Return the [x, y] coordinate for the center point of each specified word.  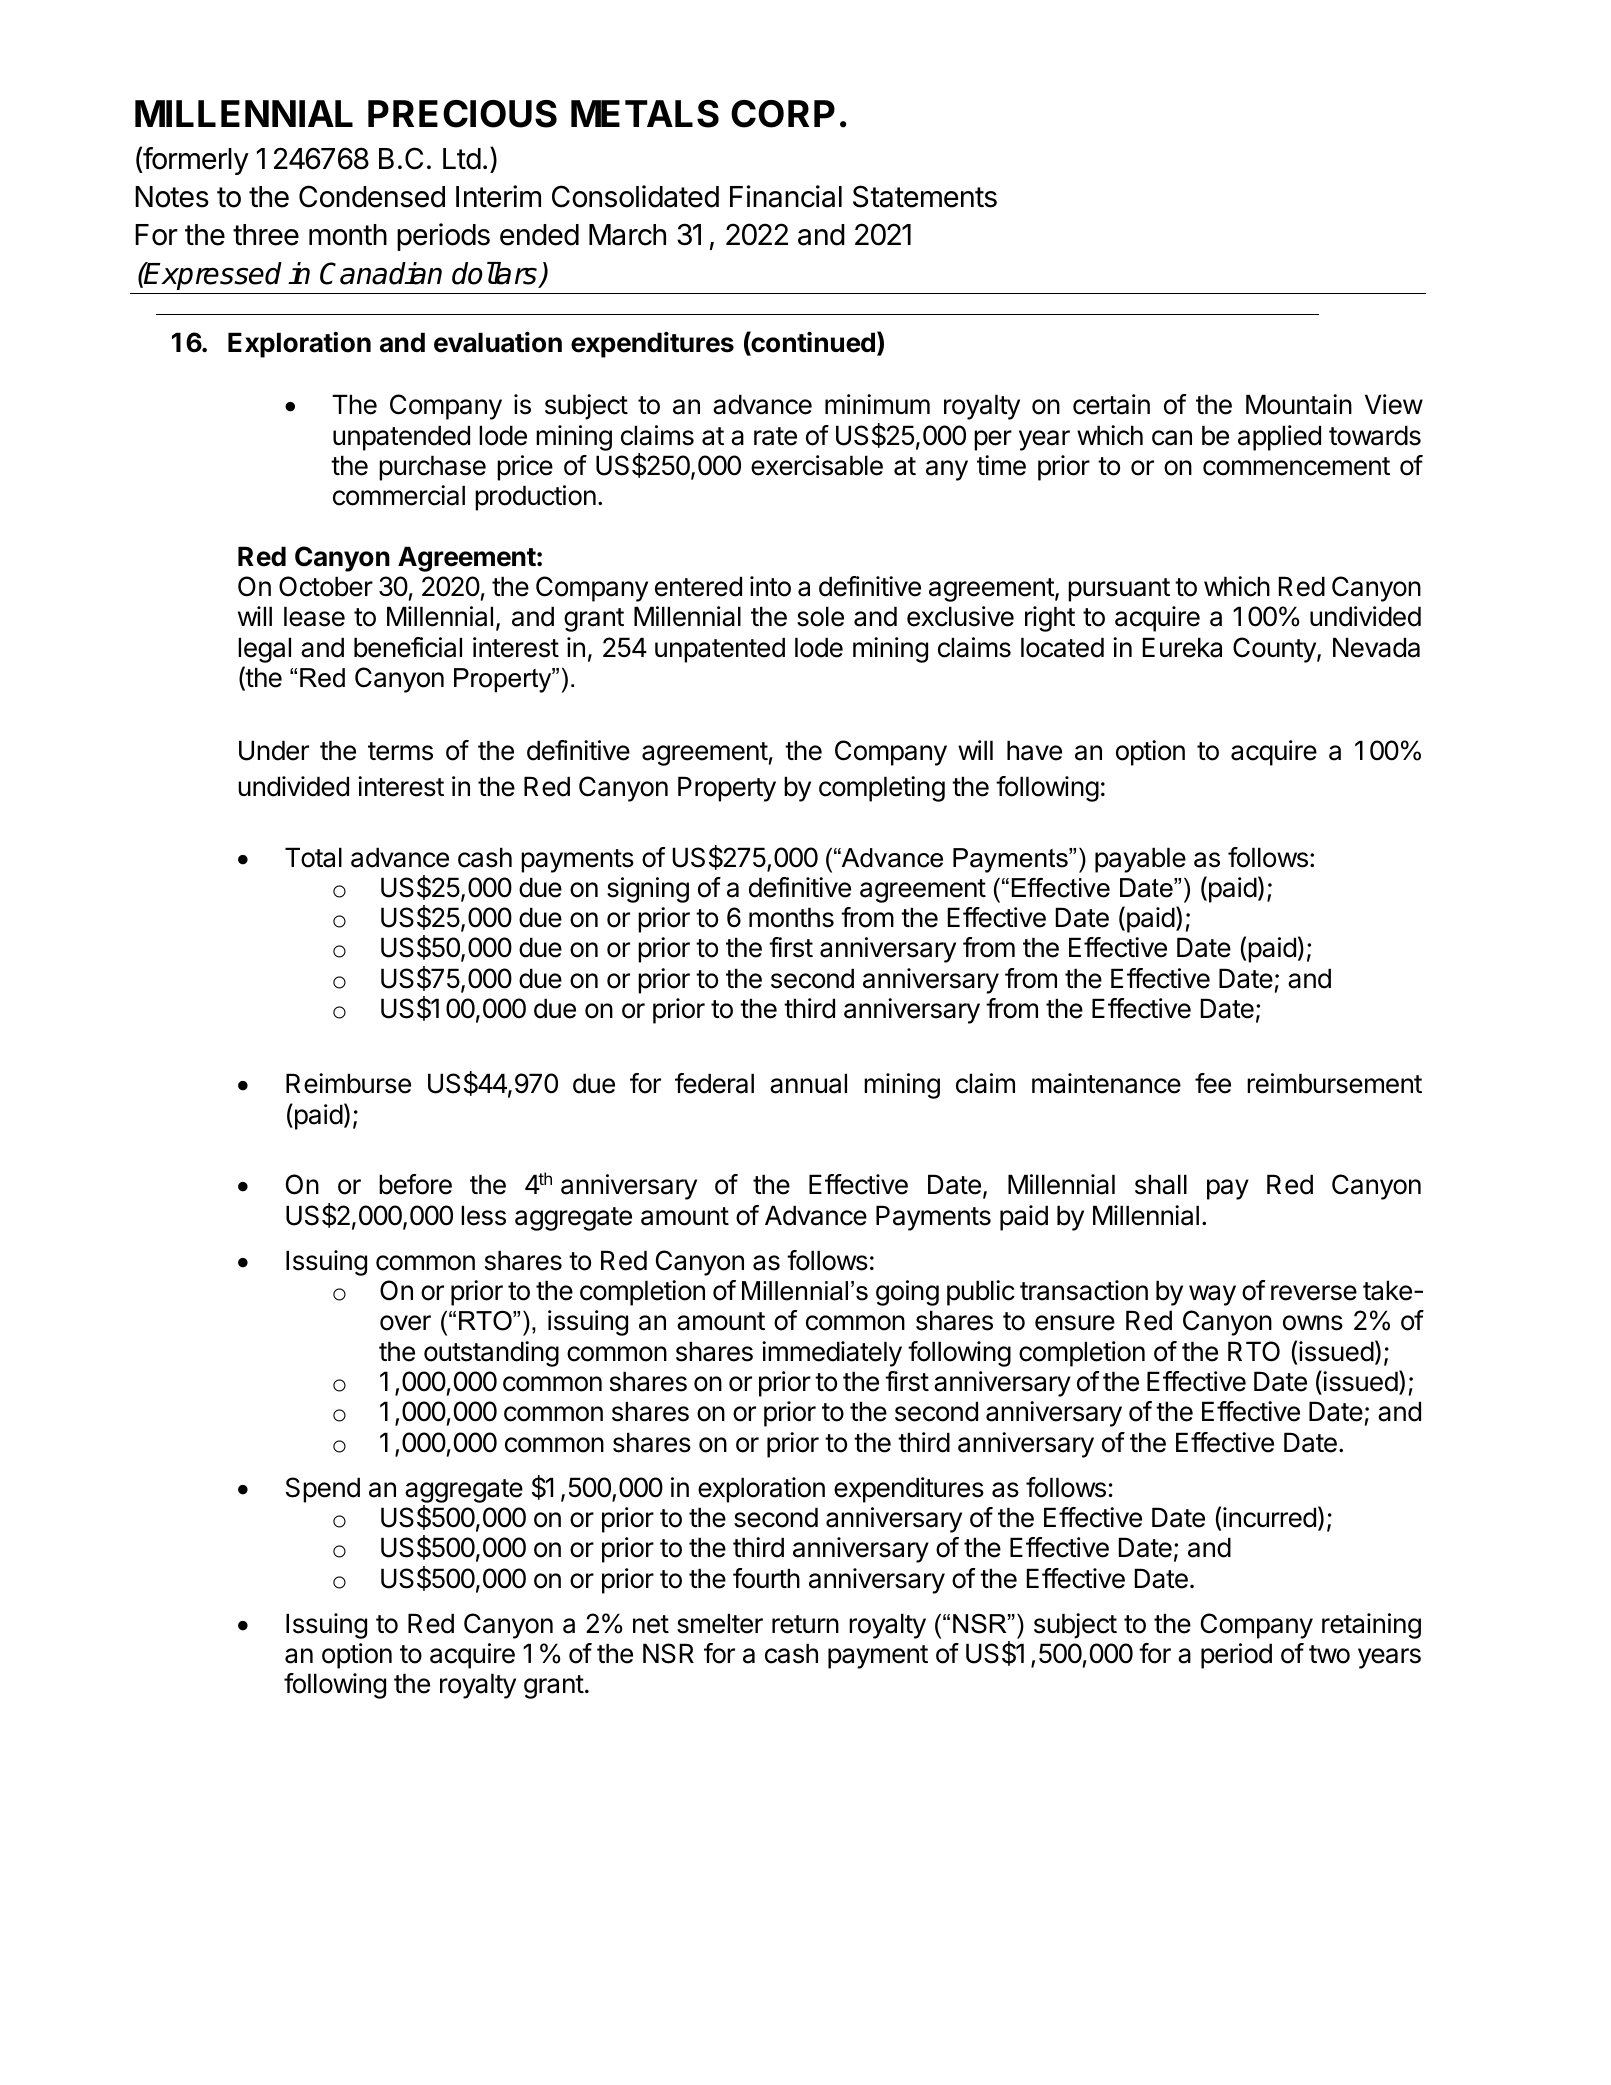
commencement [1296, 466]
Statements [925, 196]
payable [1140, 860]
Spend [323, 1490]
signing [648, 890]
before [415, 1184]
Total [313, 857]
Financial [786, 196]
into [770, 586]
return [805, 1624]
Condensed [372, 196]
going [907, 1293]
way [1212, 1295]
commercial [399, 495]
